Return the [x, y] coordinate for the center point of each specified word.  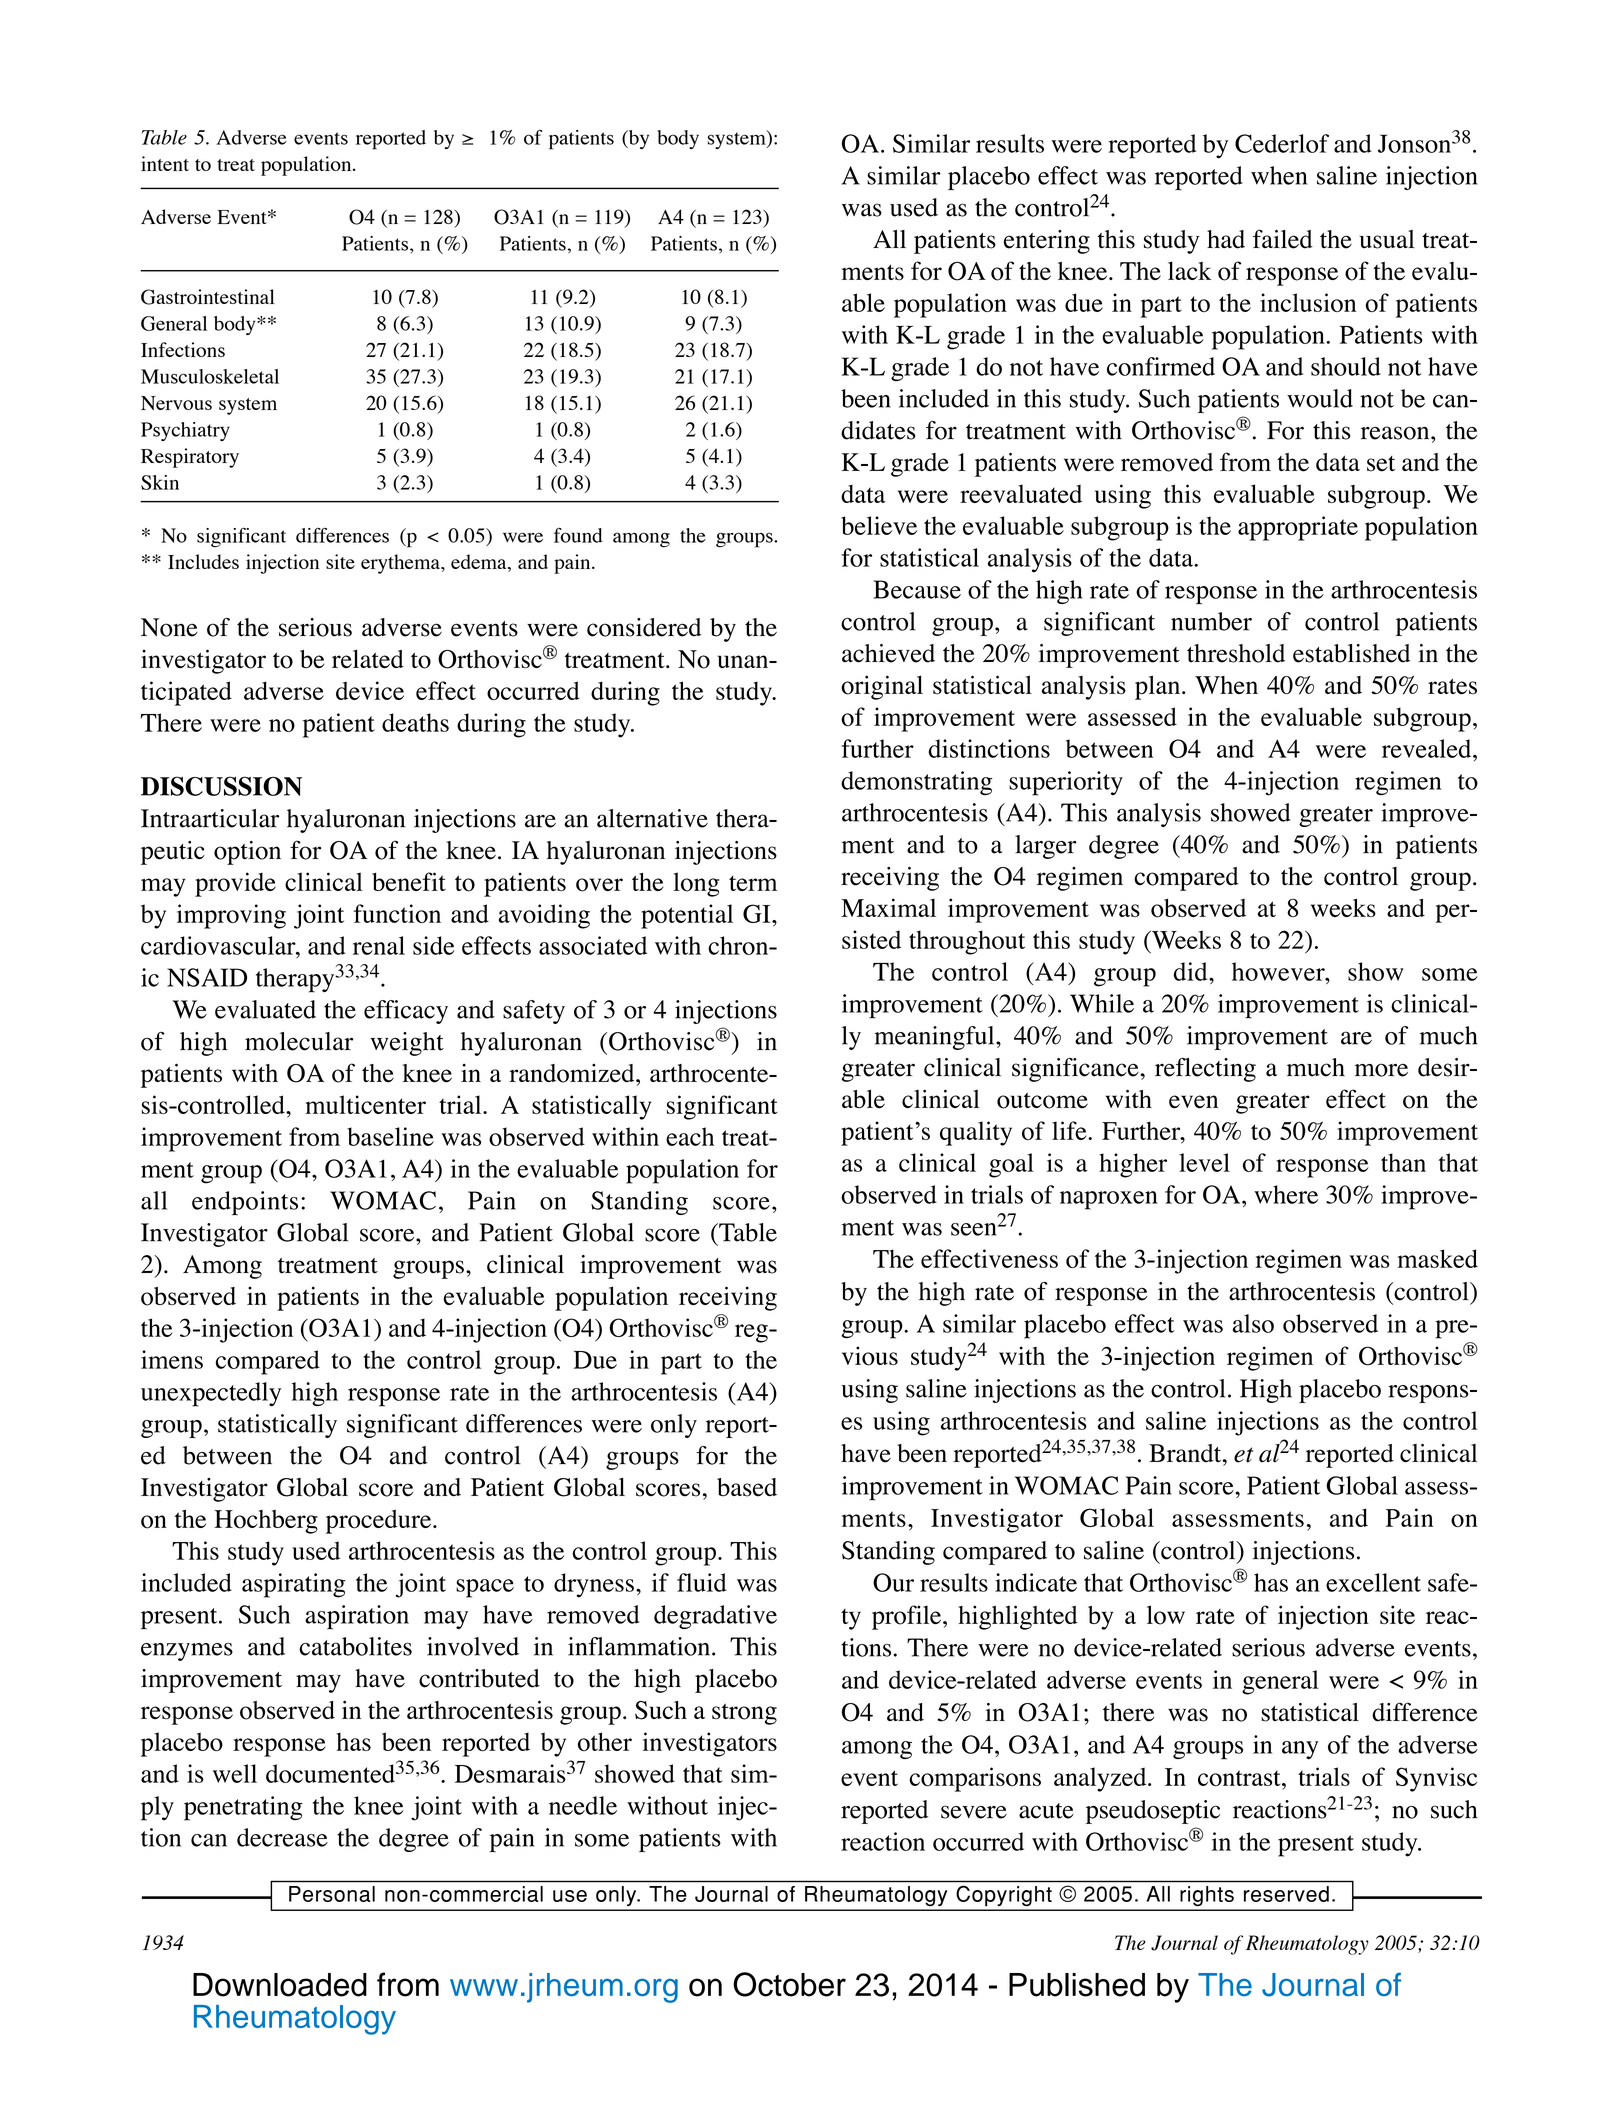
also [1253, 1323]
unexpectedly [211, 1394]
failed [1283, 239]
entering [1047, 242]
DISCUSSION [221, 786]
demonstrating [916, 783]
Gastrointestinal [208, 297]
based [747, 1487]
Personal [332, 1894]
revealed [1428, 748]
